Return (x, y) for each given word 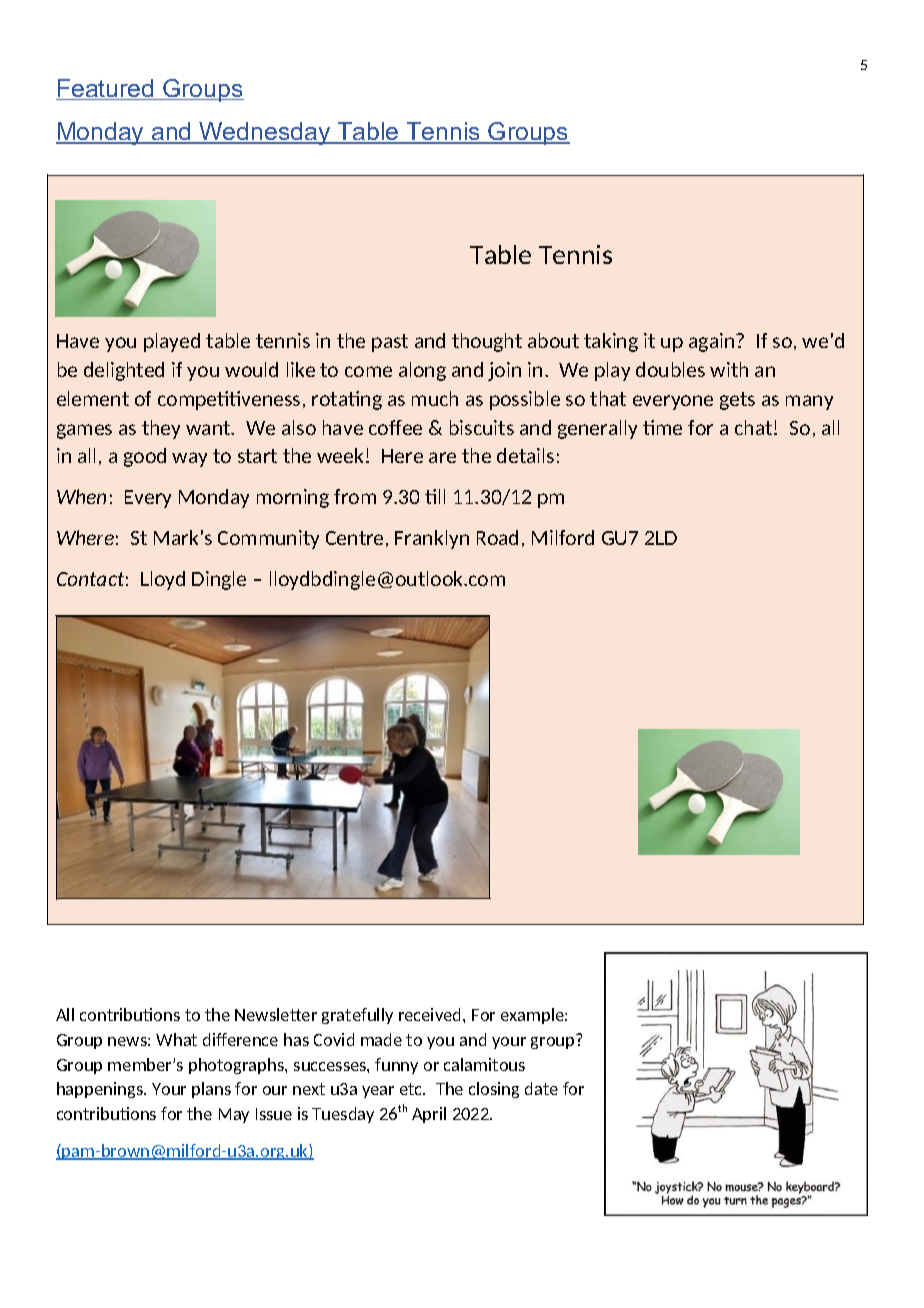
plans (211, 1090)
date (541, 1088)
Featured (106, 89)
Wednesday (265, 133)
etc (412, 1089)
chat (755, 427)
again (713, 342)
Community (268, 539)
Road (497, 537)
